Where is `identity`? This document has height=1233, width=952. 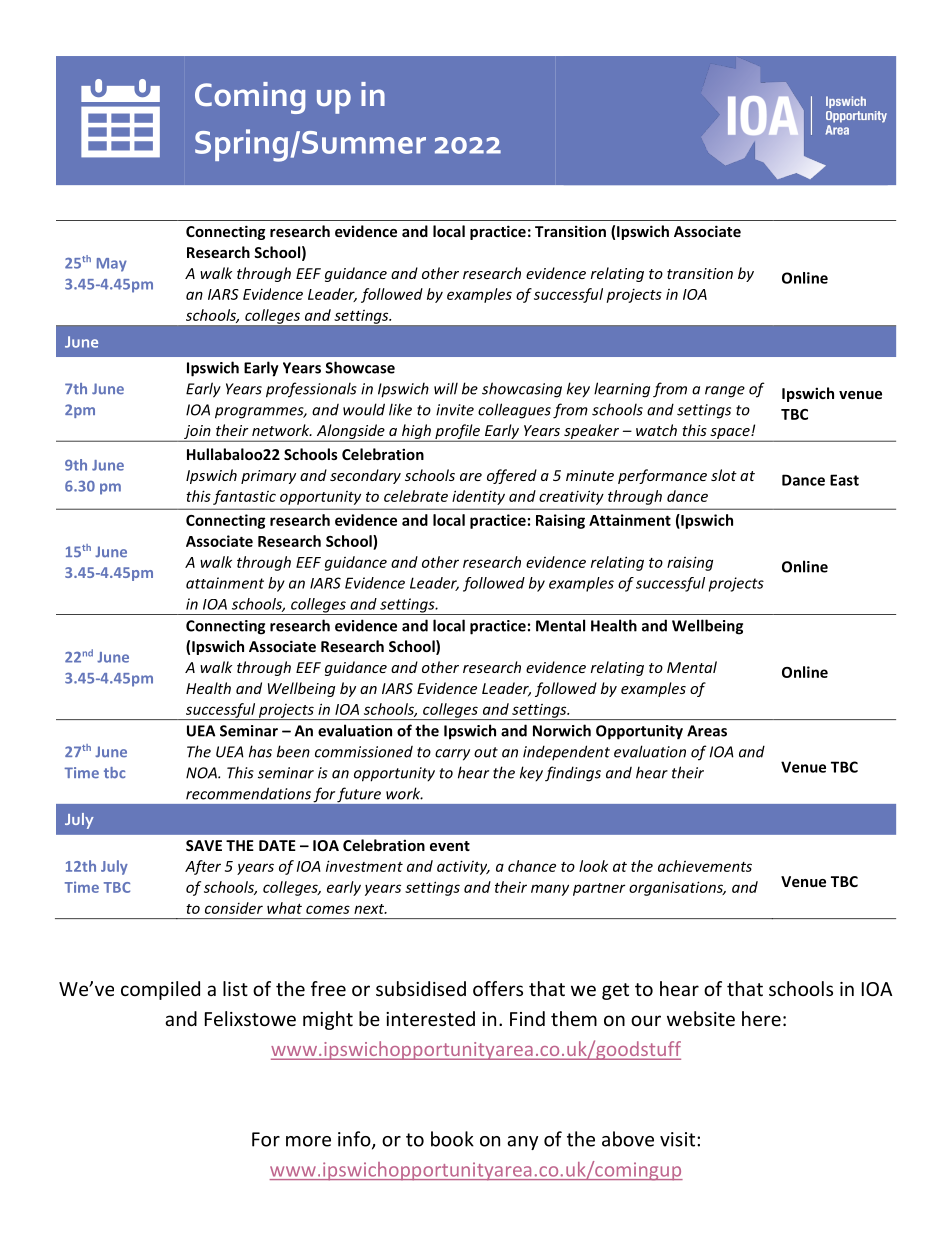
identity is located at coordinates (478, 497).
